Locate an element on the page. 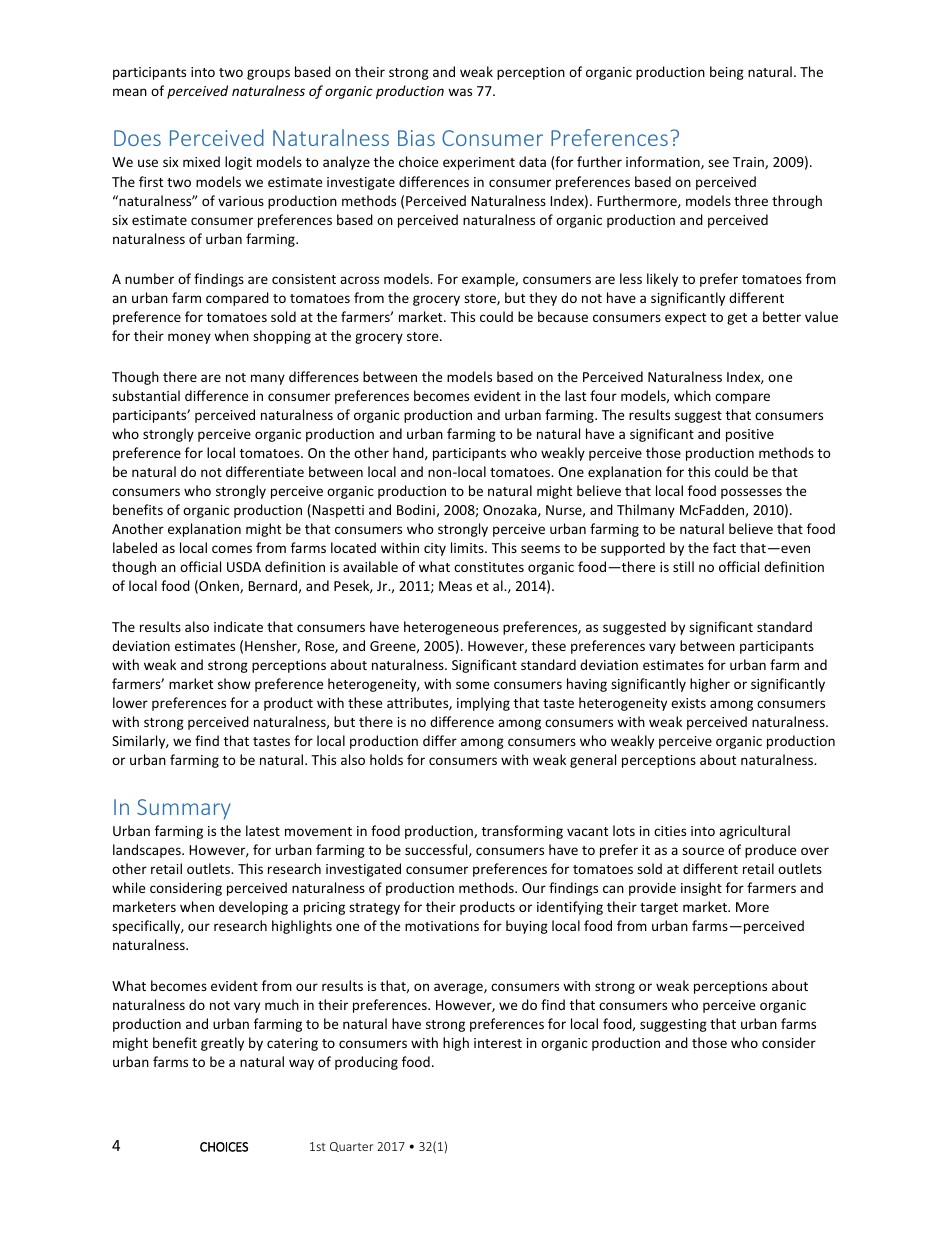 The height and width of the page is (1233, 952). still is located at coordinates (683, 566).
